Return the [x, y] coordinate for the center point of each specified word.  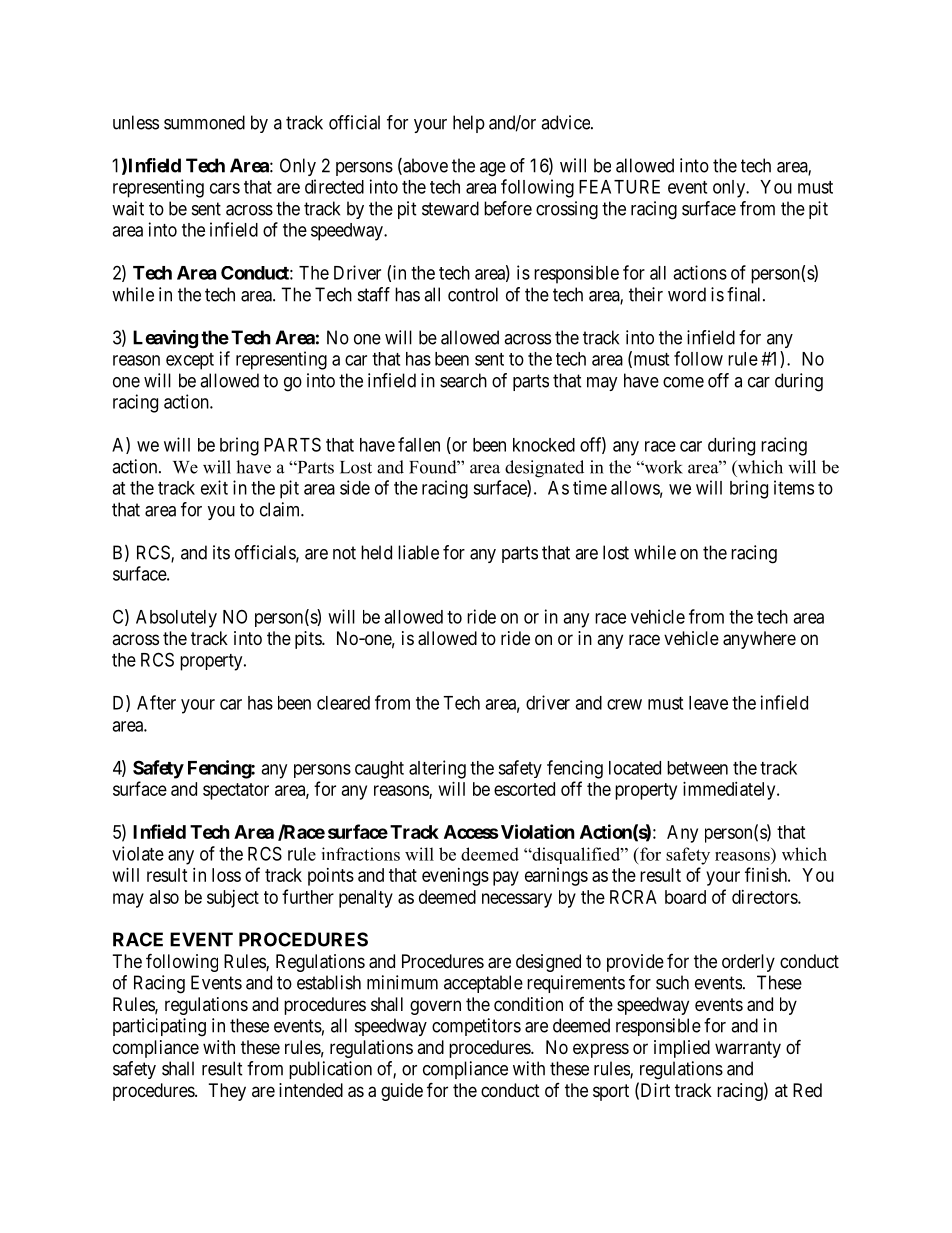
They [227, 1092]
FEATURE [619, 187]
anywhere [759, 640]
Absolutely [176, 619]
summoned [204, 122]
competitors [476, 1027]
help [469, 124]
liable [418, 552]
